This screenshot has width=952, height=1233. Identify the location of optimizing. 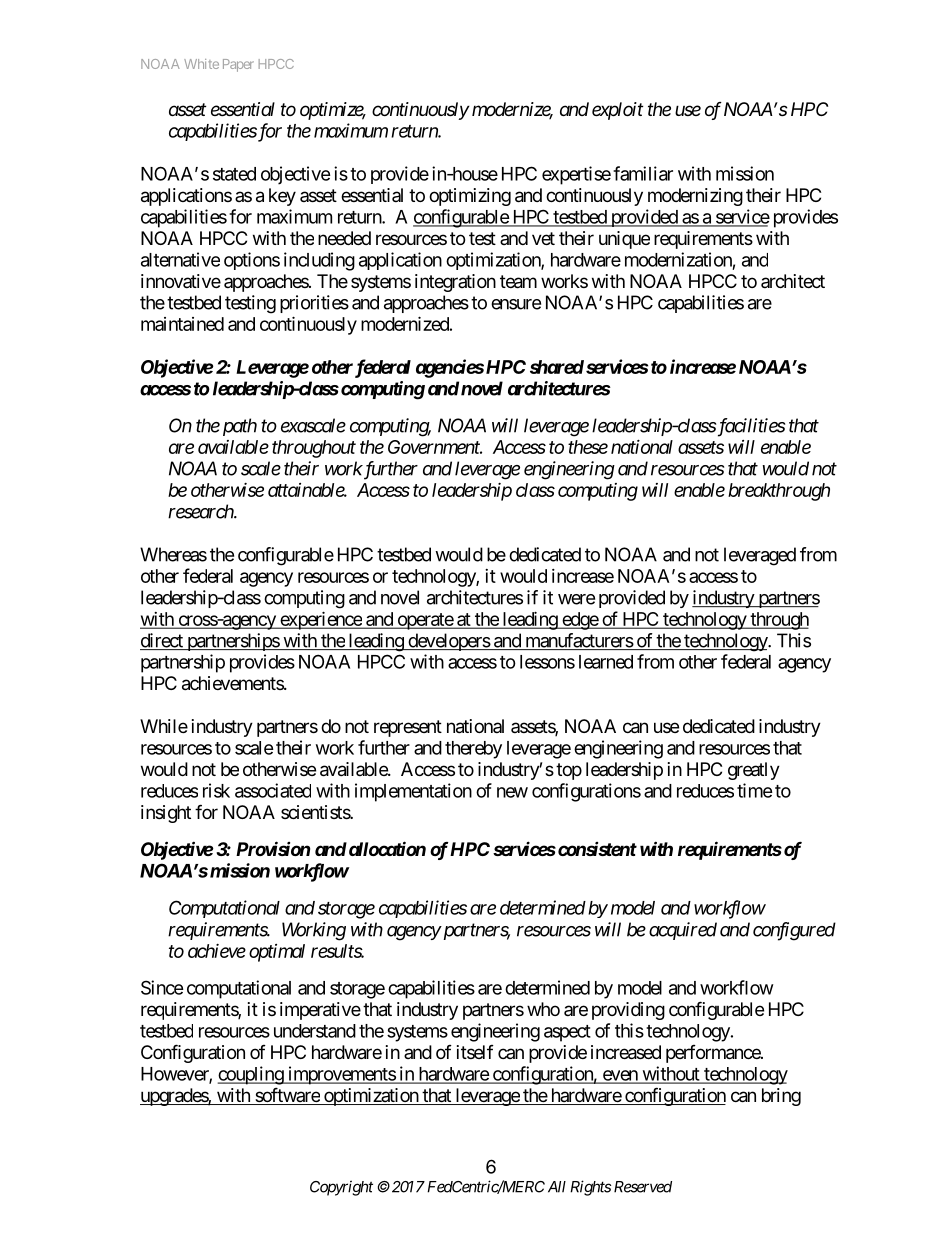
(470, 197).
